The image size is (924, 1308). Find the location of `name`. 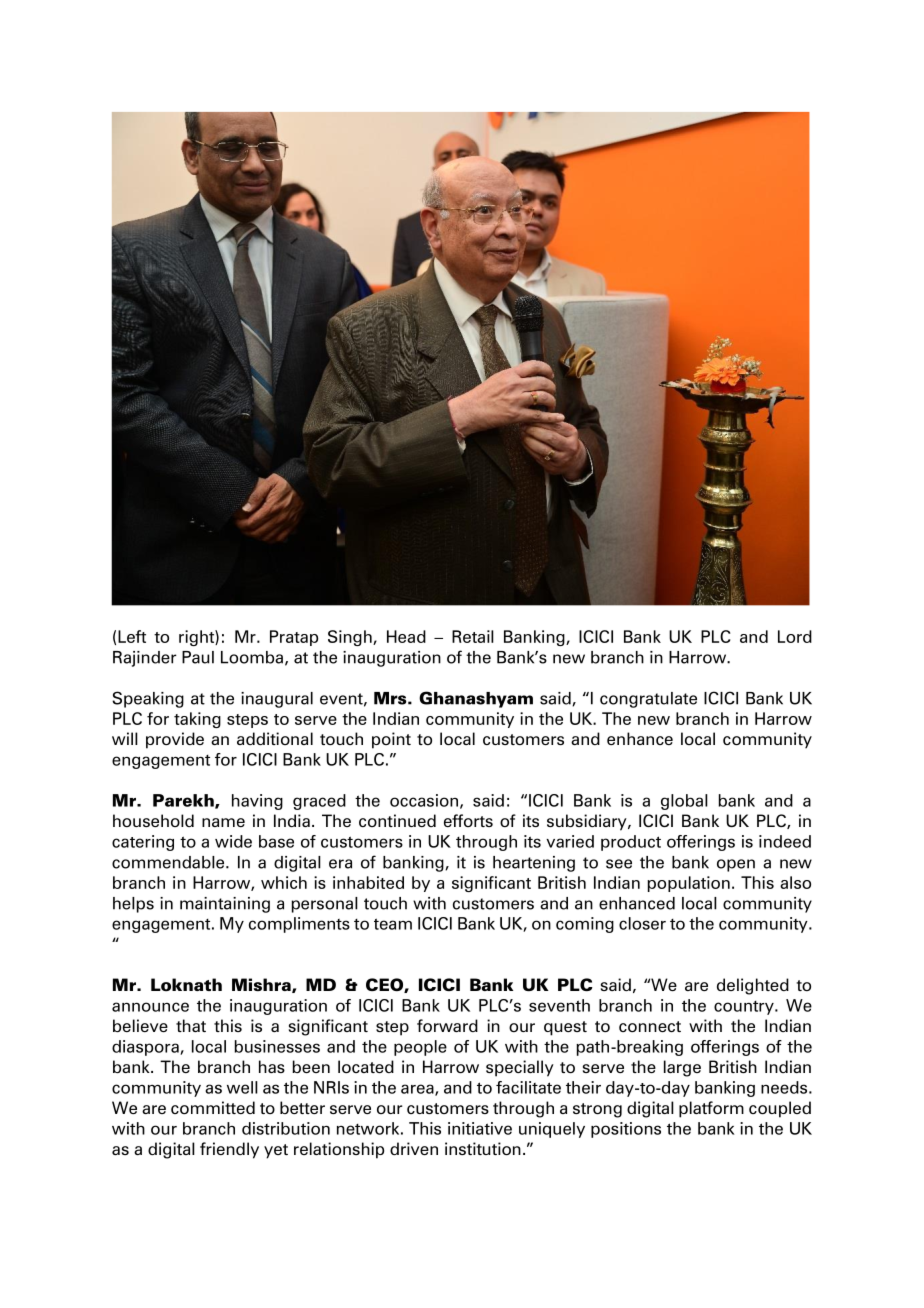

name is located at coordinates (223, 822).
